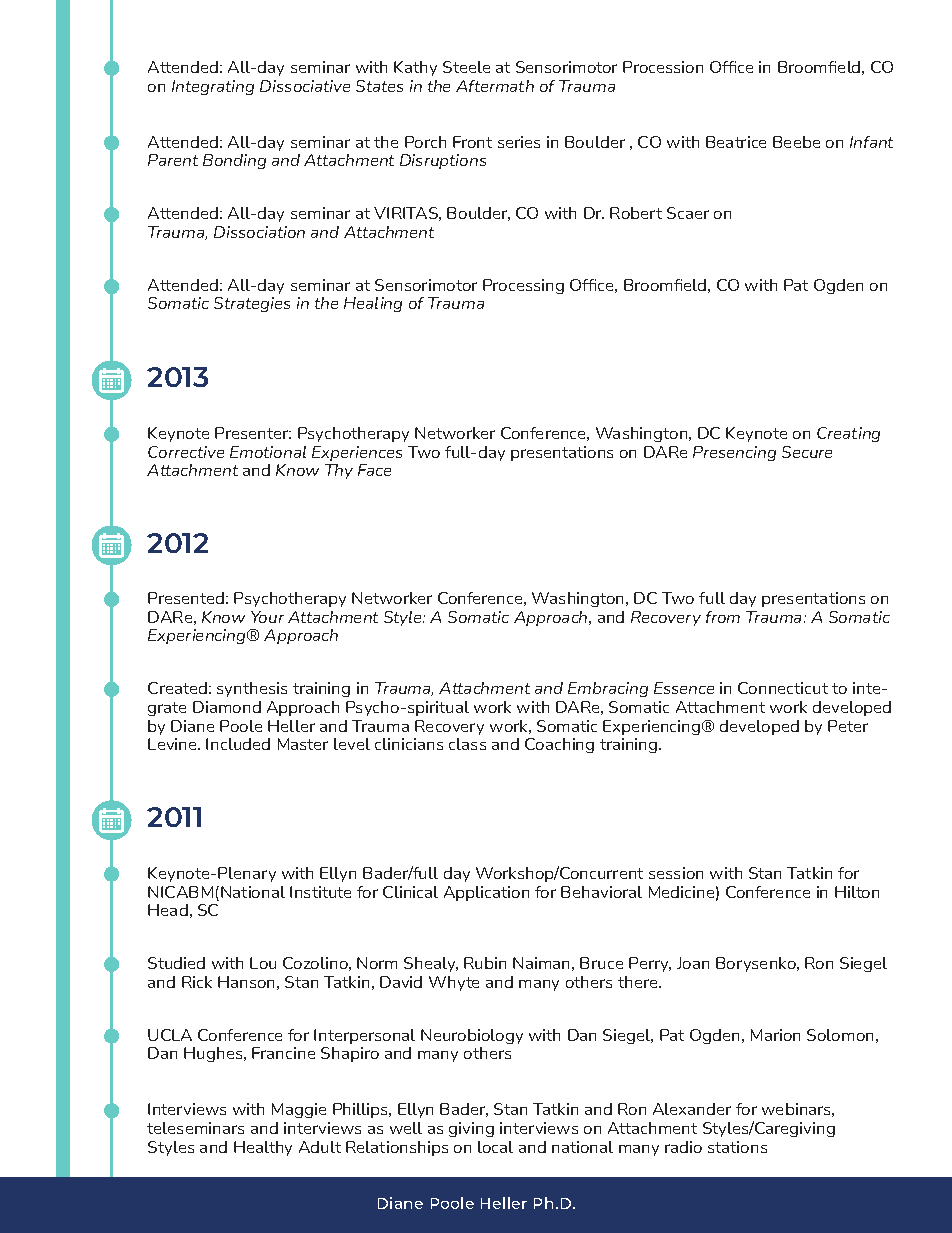  Describe the element at coordinates (495, 86) in the screenshot. I see `Aftermath` at that location.
